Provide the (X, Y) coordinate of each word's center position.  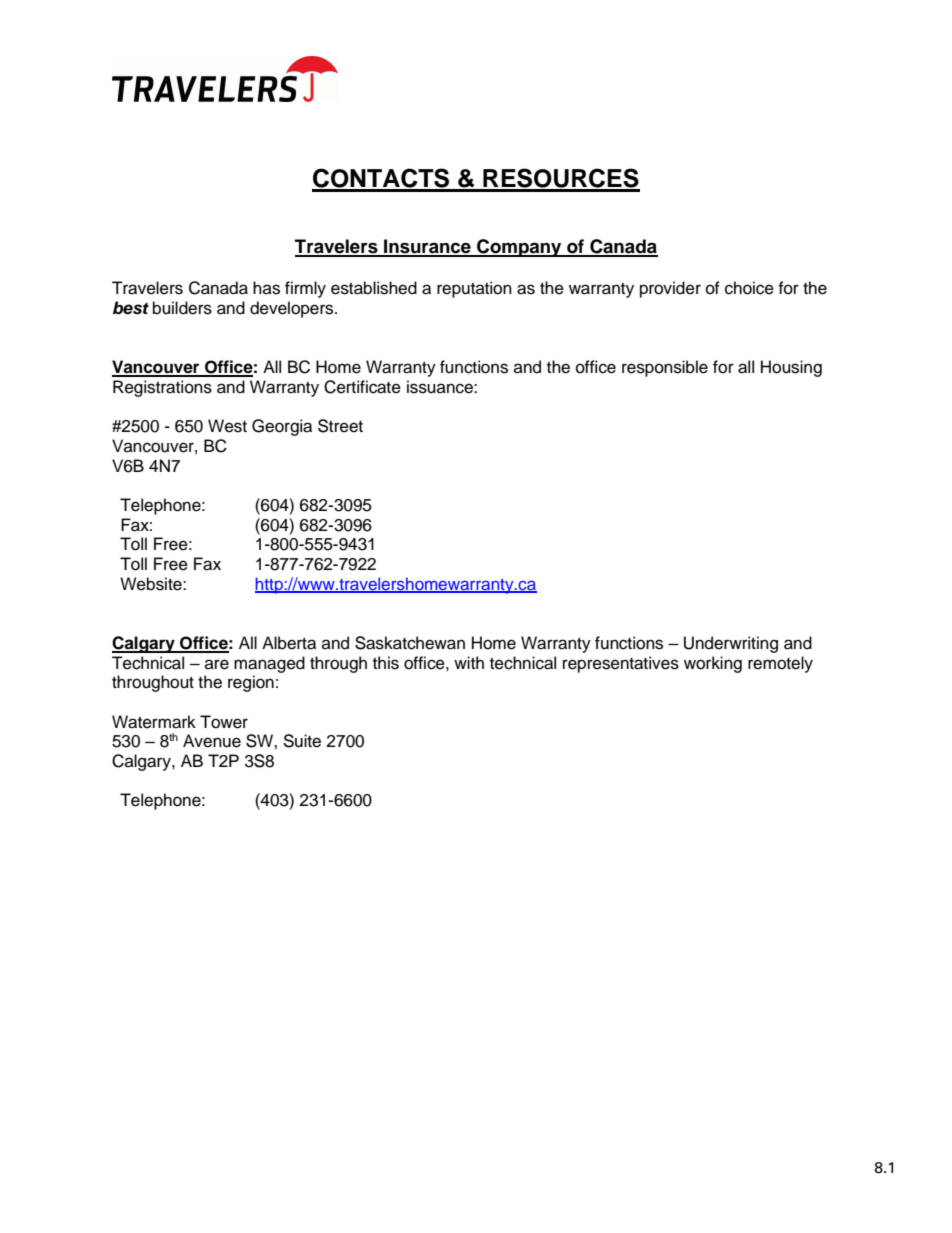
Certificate (362, 387)
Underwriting (731, 644)
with (469, 662)
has (266, 288)
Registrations (162, 388)
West (227, 426)
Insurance (427, 247)
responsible (665, 368)
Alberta (289, 643)
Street (340, 426)
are (217, 664)
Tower (224, 722)
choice (749, 288)
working (713, 664)
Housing (791, 368)
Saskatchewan (410, 643)
